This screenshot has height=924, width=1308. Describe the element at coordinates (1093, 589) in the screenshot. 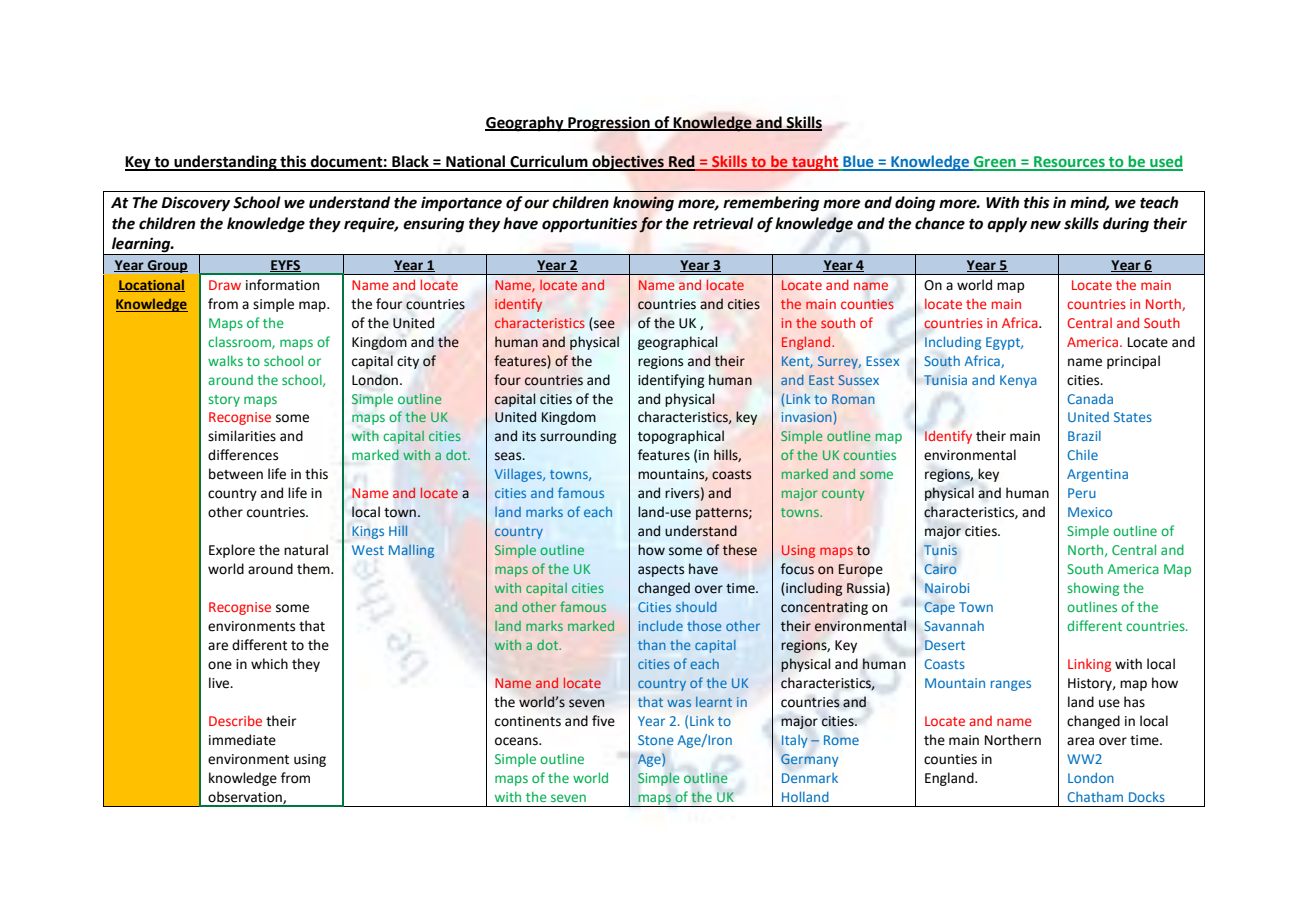

I see `showing` at that location.
